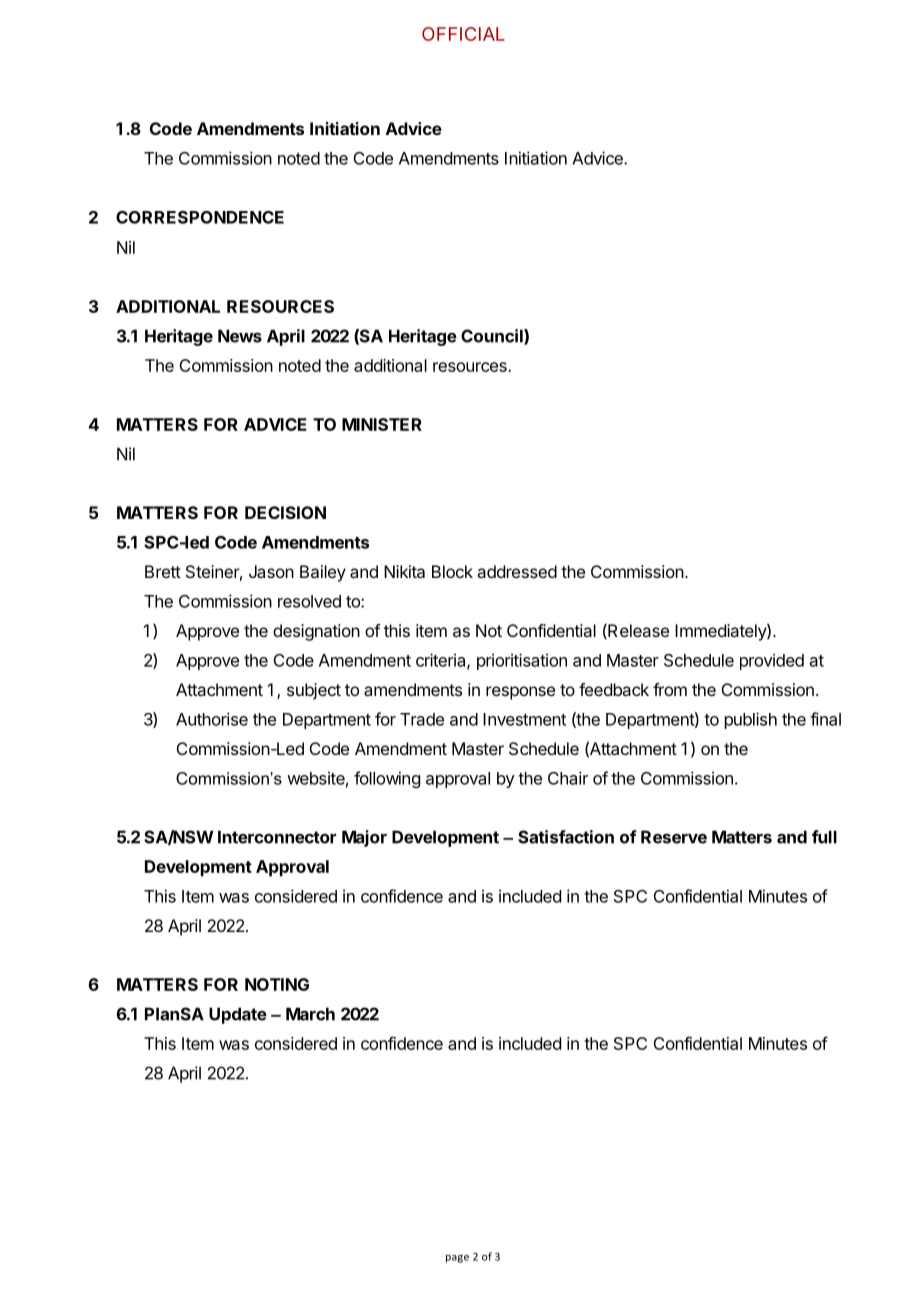  Describe the element at coordinates (200, 217) in the image. I see `CORRESPONDENCE` at that location.
